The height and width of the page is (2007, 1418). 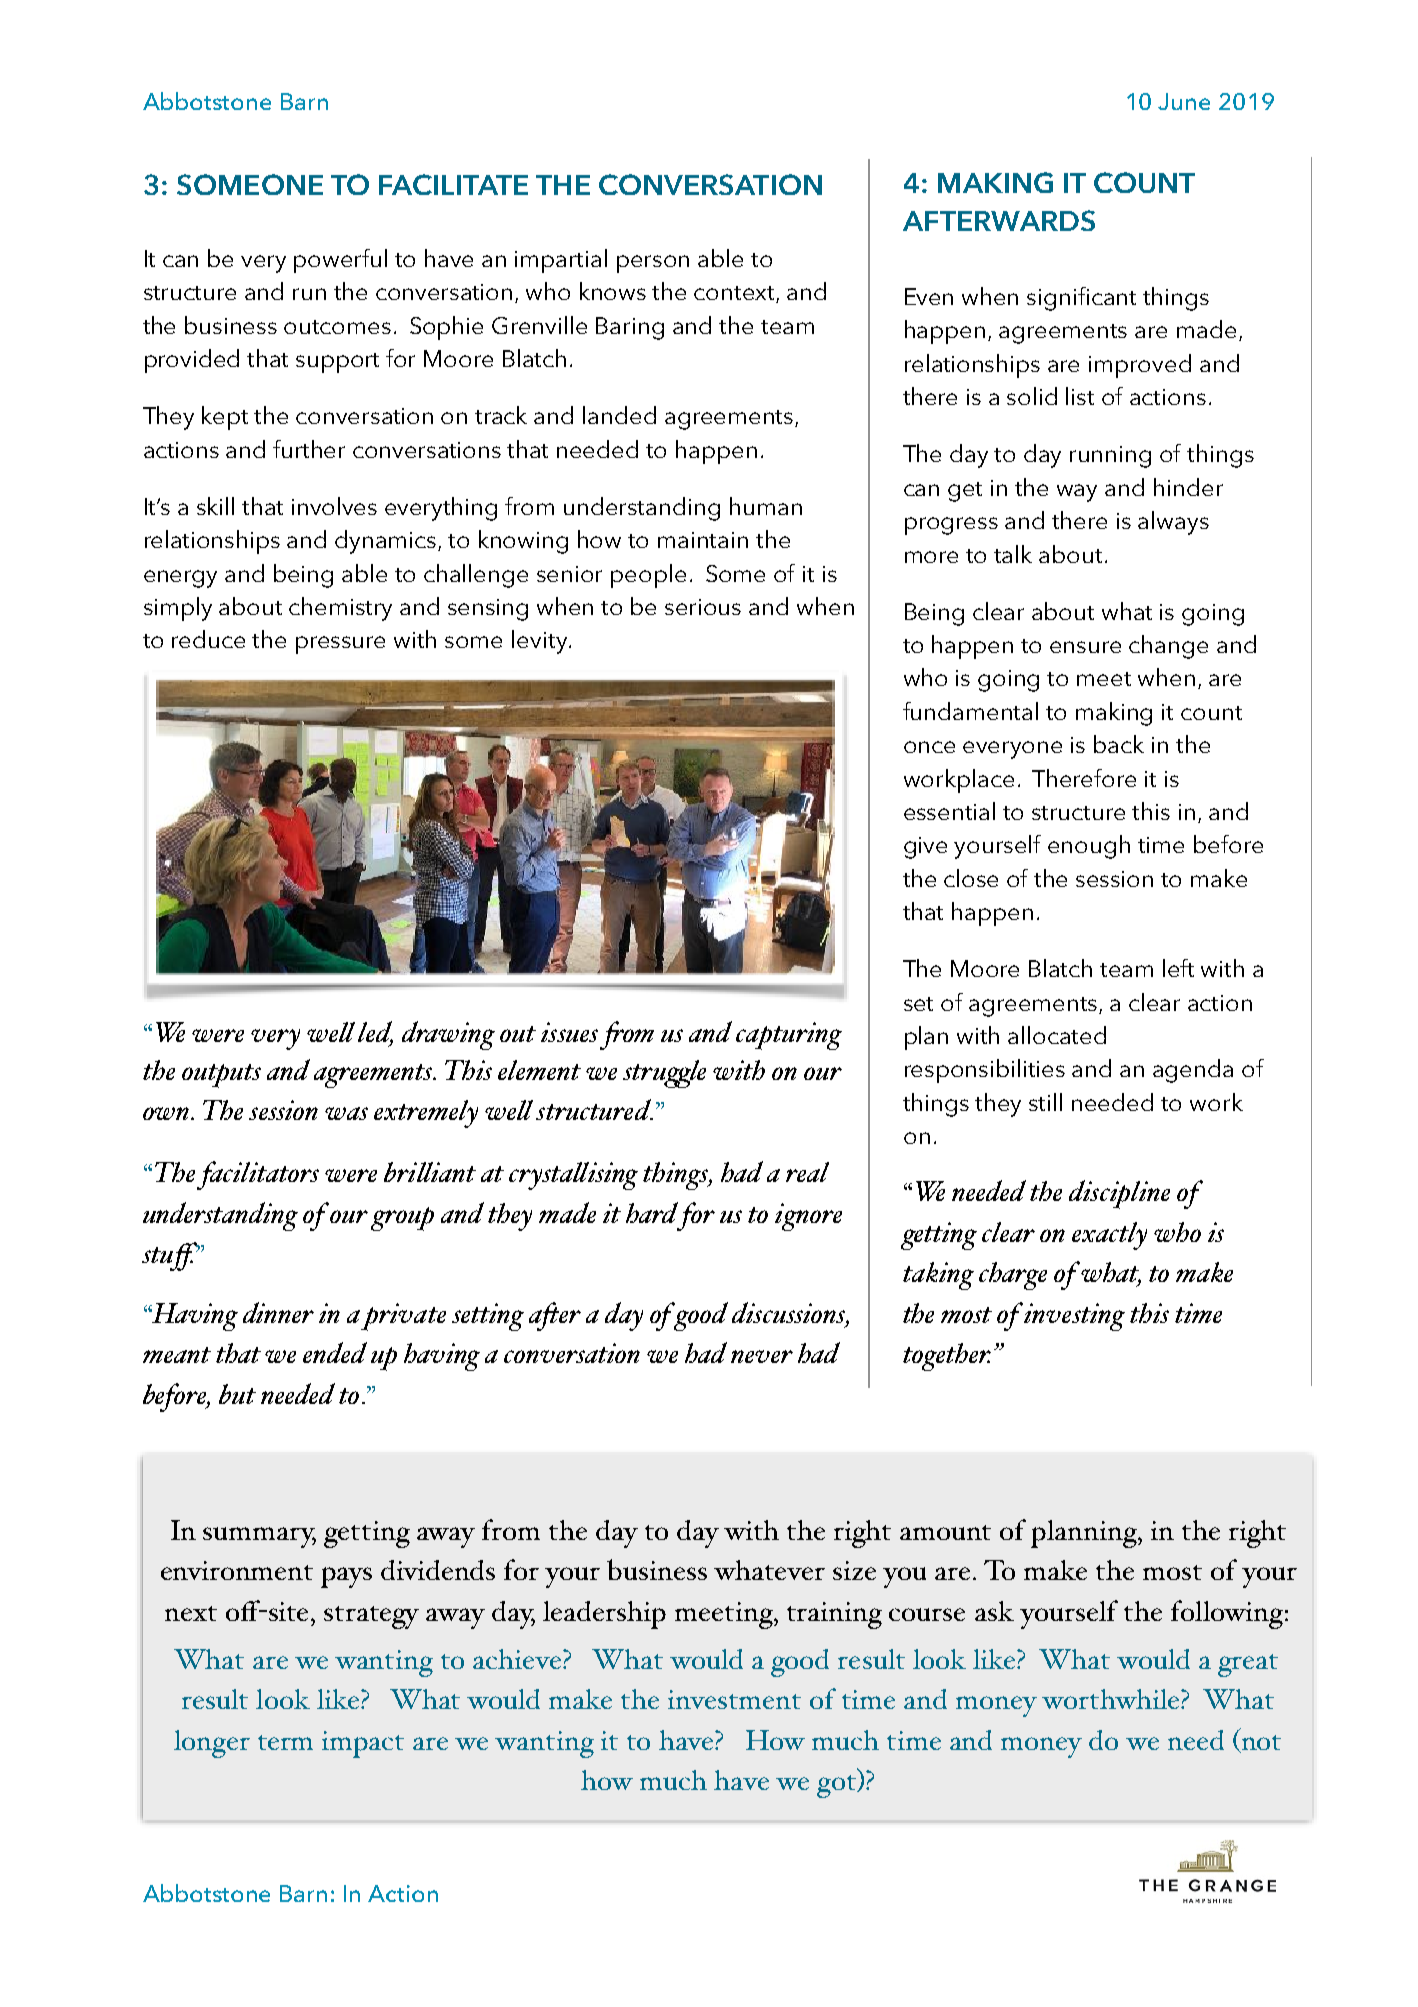 What do you see at coordinates (340, 261) in the page?
I see `powerful` at bounding box center [340, 261].
